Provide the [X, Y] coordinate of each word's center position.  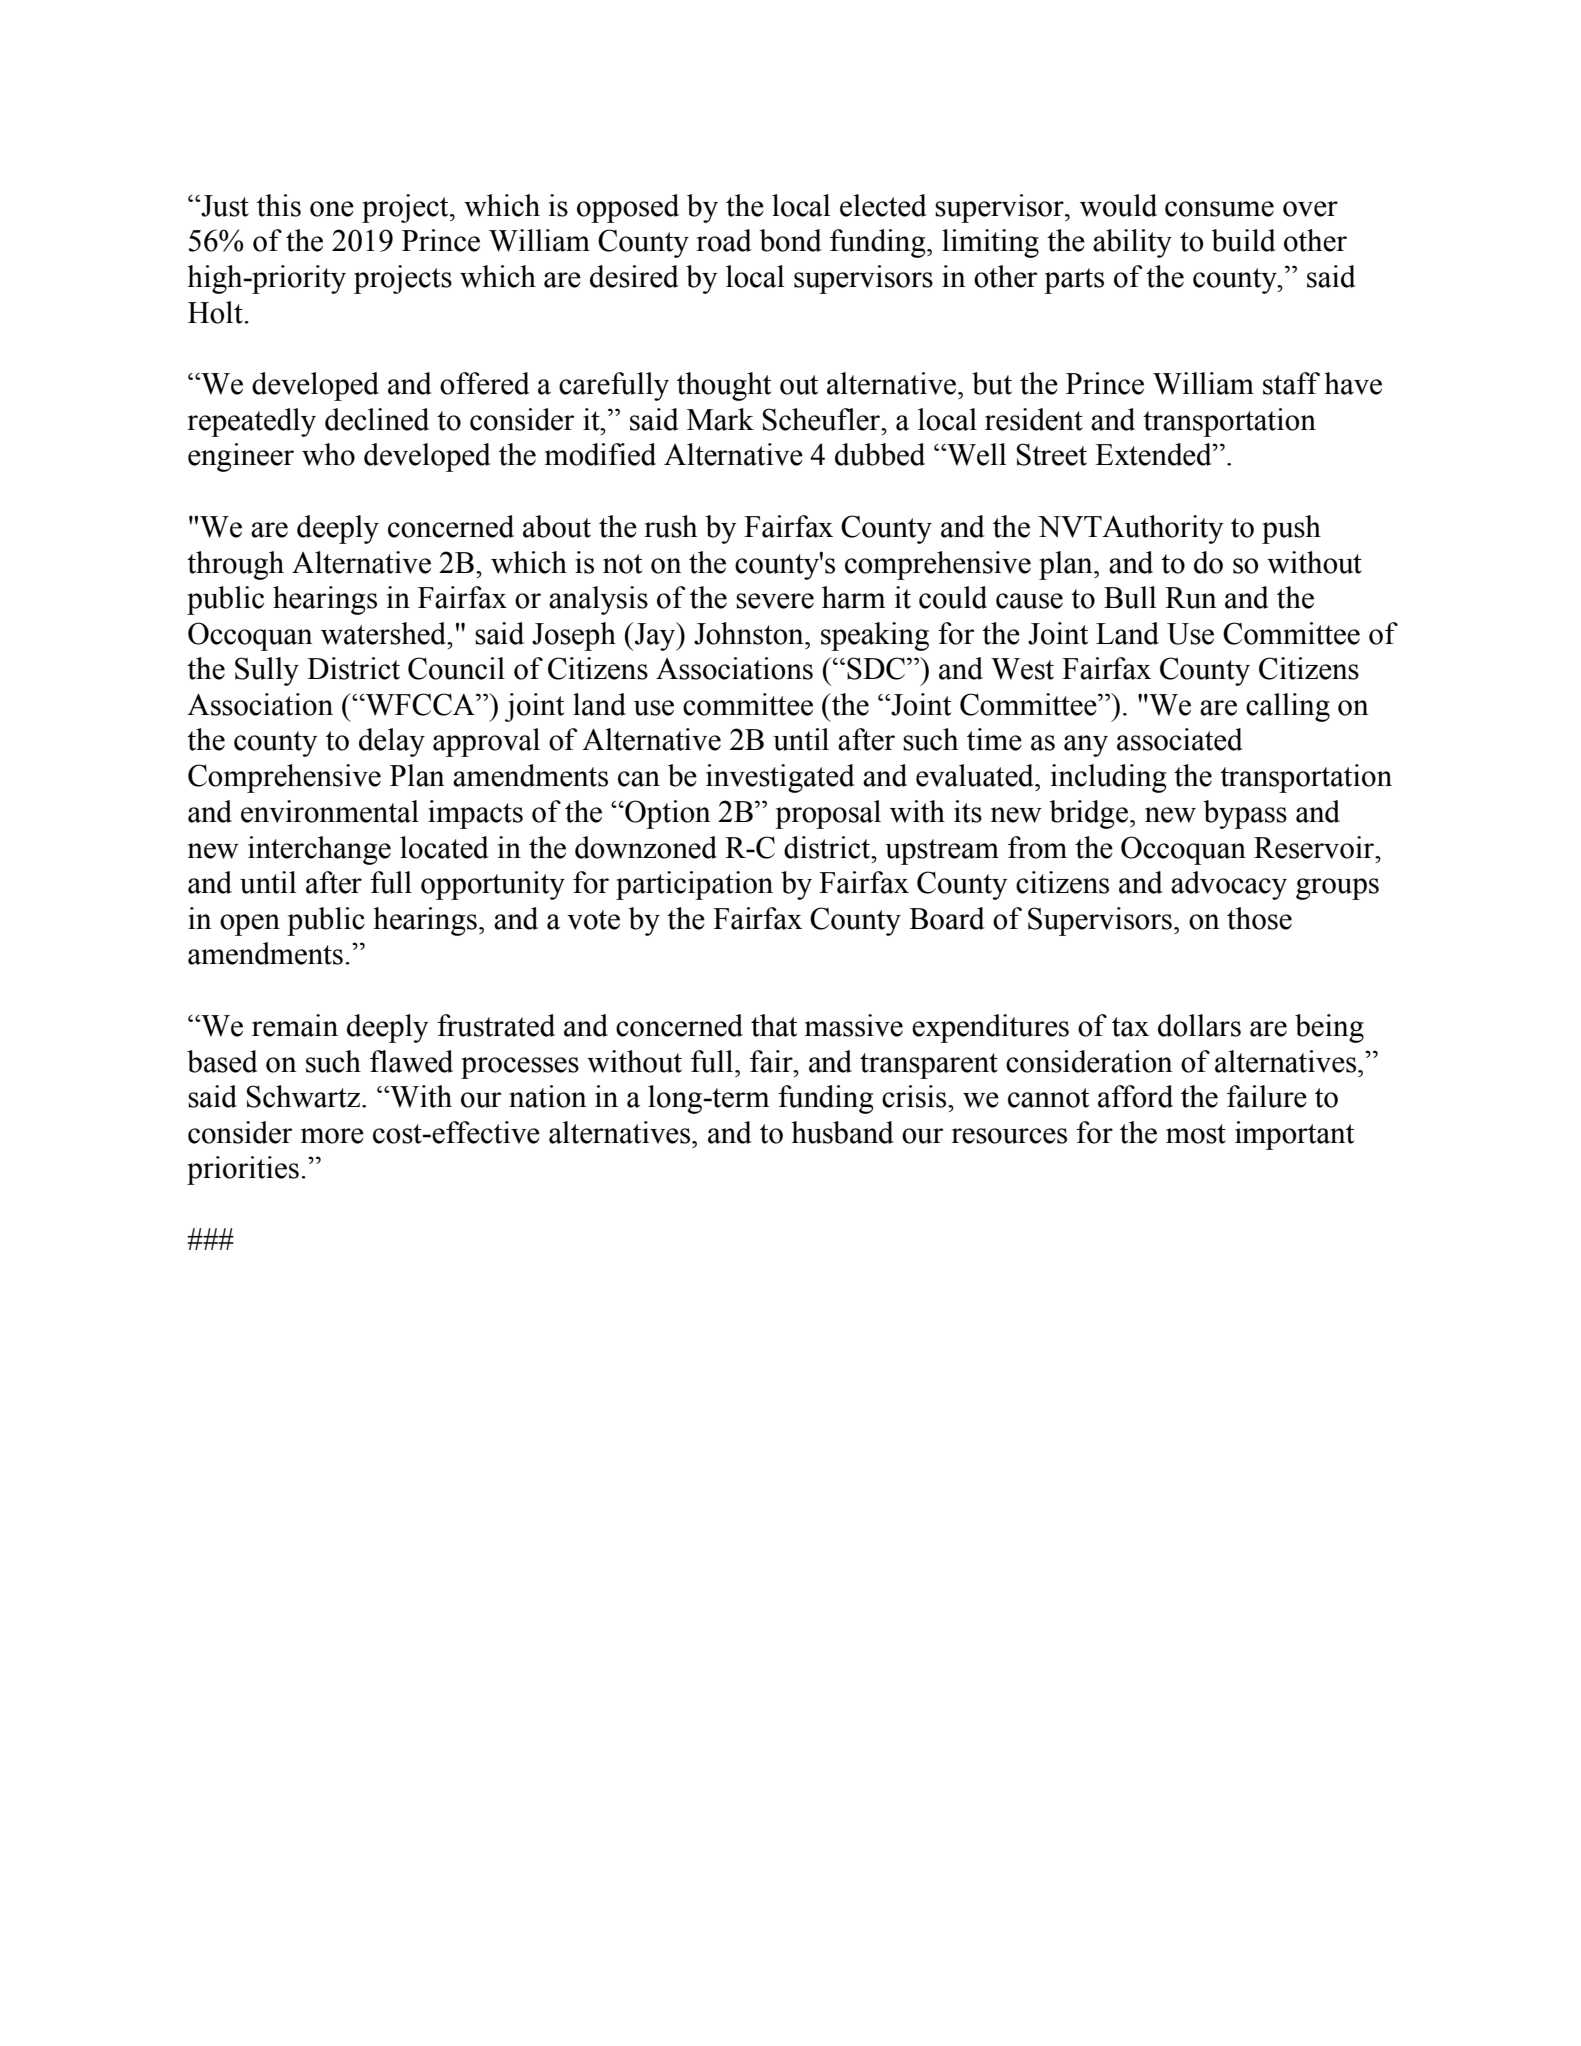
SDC [877, 668]
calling [1288, 707]
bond [791, 240]
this [279, 205]
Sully [267, 671]
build [1244, 240]
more [332, 1136]
